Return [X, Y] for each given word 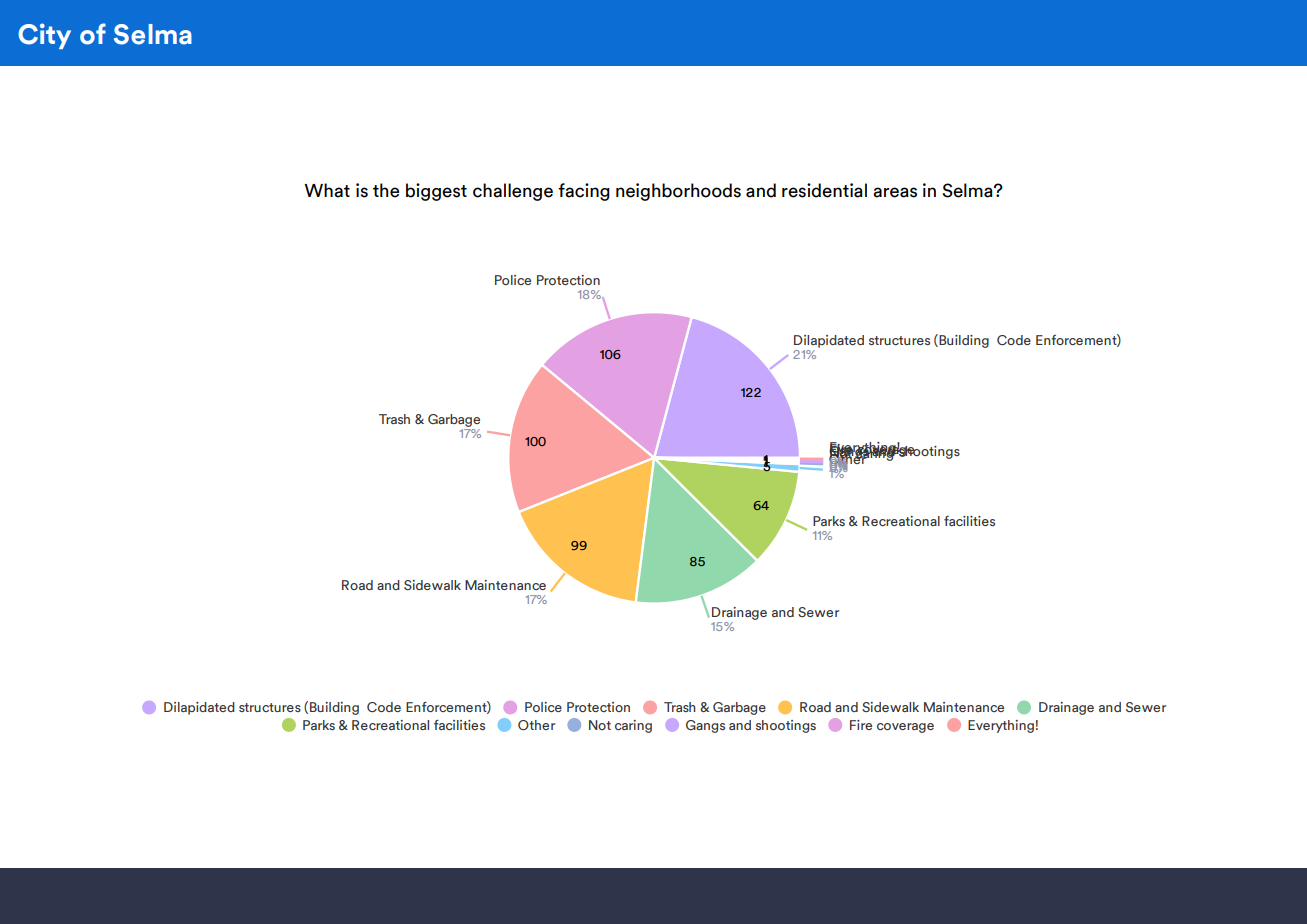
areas [895, 192]
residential [824, 190]
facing [584, 192]
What [327, 190]
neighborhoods [678, 192]
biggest [436, 192]
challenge [513, 192]
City [44, 36]
